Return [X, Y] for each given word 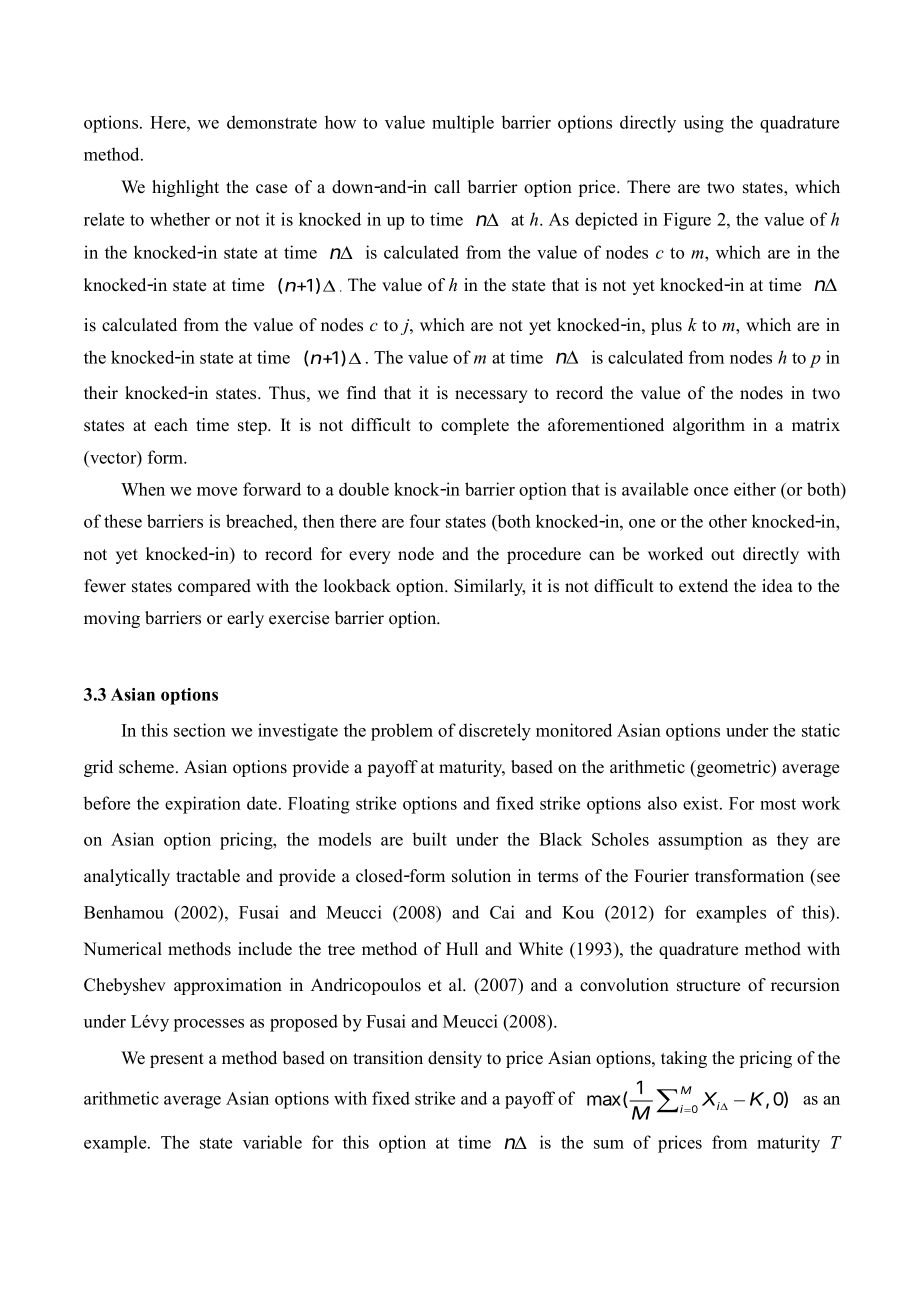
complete [475, 426]
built [430, 839]
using [704, 124]
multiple [463, 124]
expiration [203, 805]
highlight [185, 188]
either [755, 489]
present [177, 1060]
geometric [734, 768]
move [217, 491]
